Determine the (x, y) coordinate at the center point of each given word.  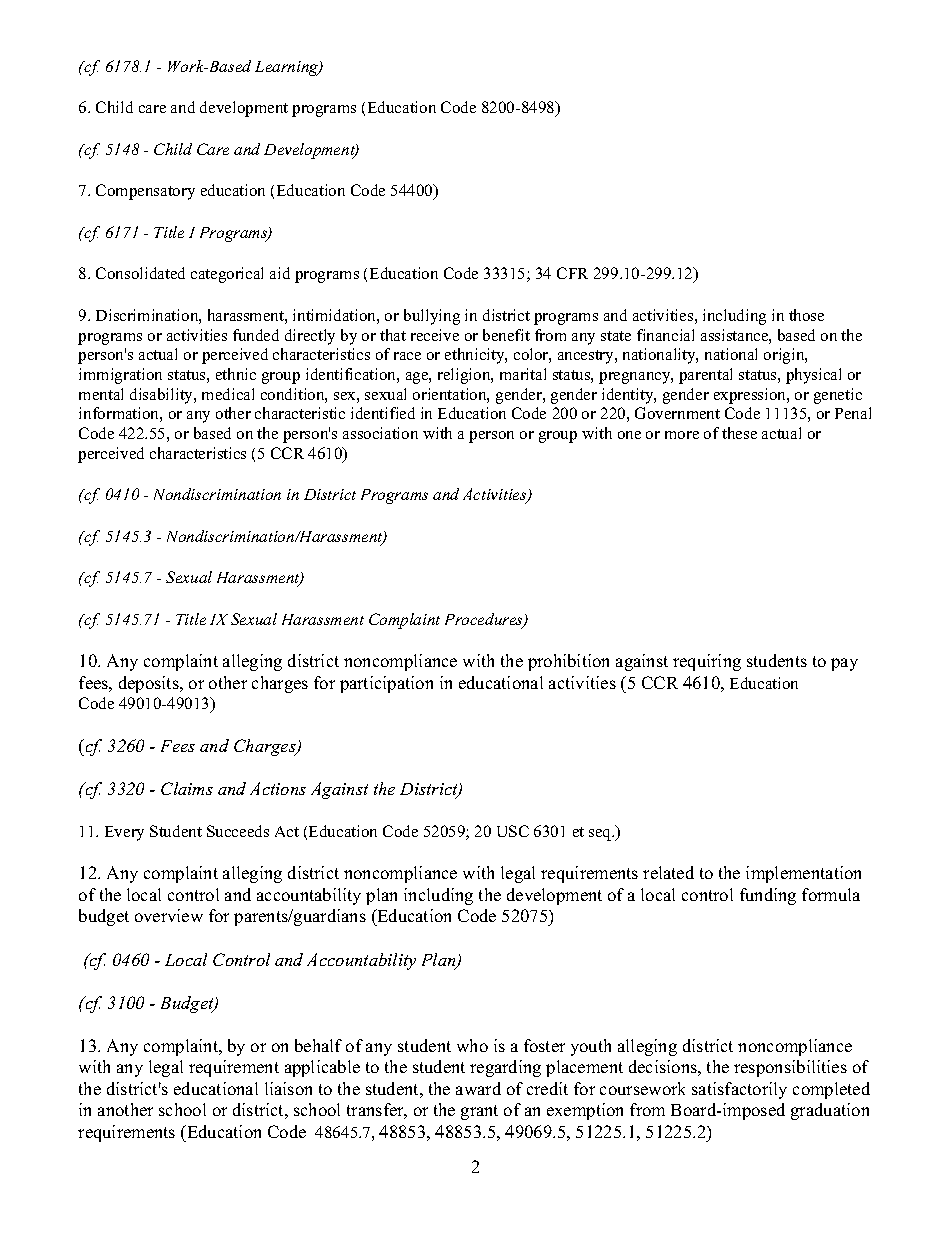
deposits (150, 684)
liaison (288, 1088)
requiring (707, 662)
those (806, 315)
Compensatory (145, 192)
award (478, 1088)
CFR (572, 273)
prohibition (568, 662)
